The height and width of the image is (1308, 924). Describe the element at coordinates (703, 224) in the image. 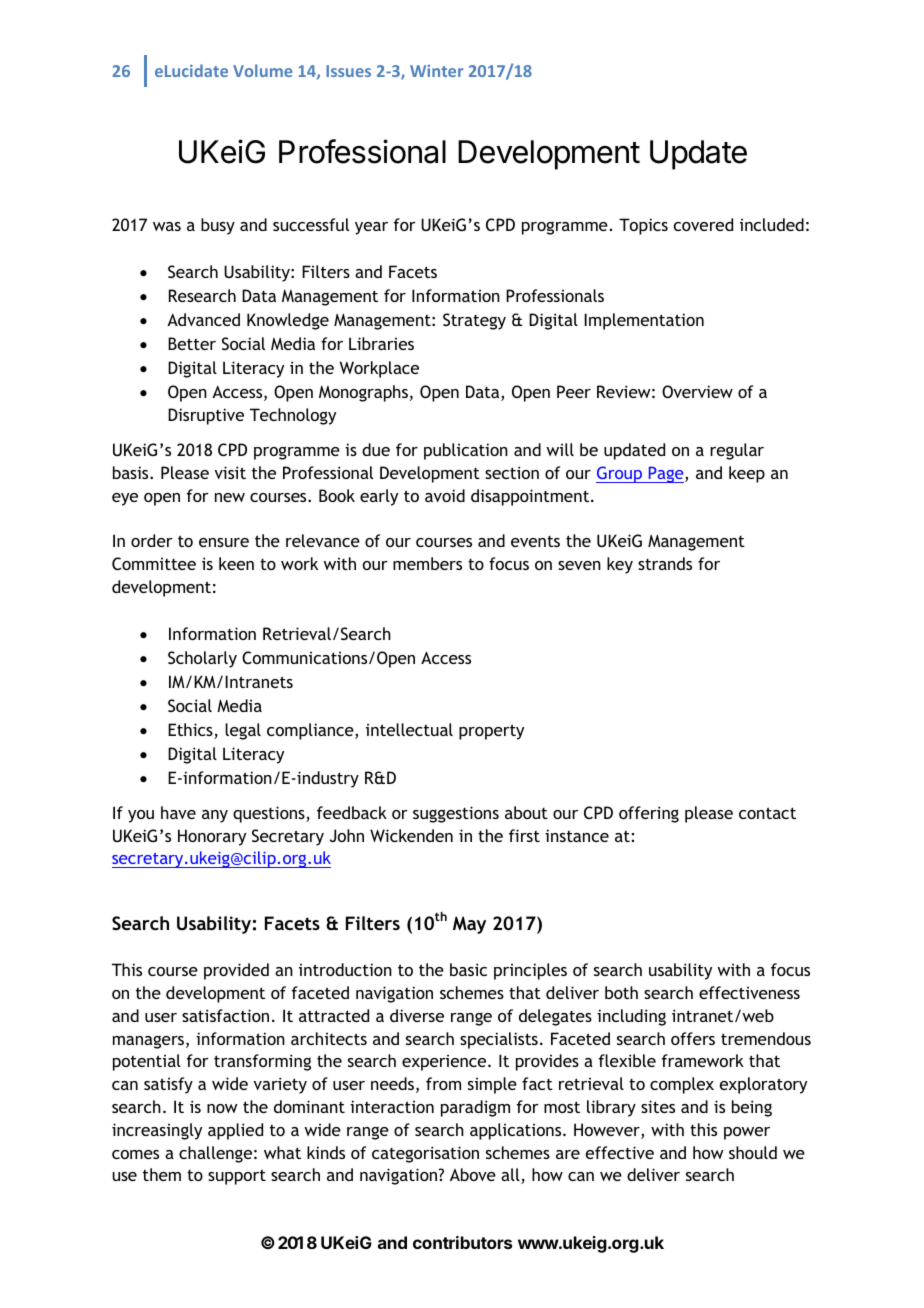

I see `covered` at that location.
